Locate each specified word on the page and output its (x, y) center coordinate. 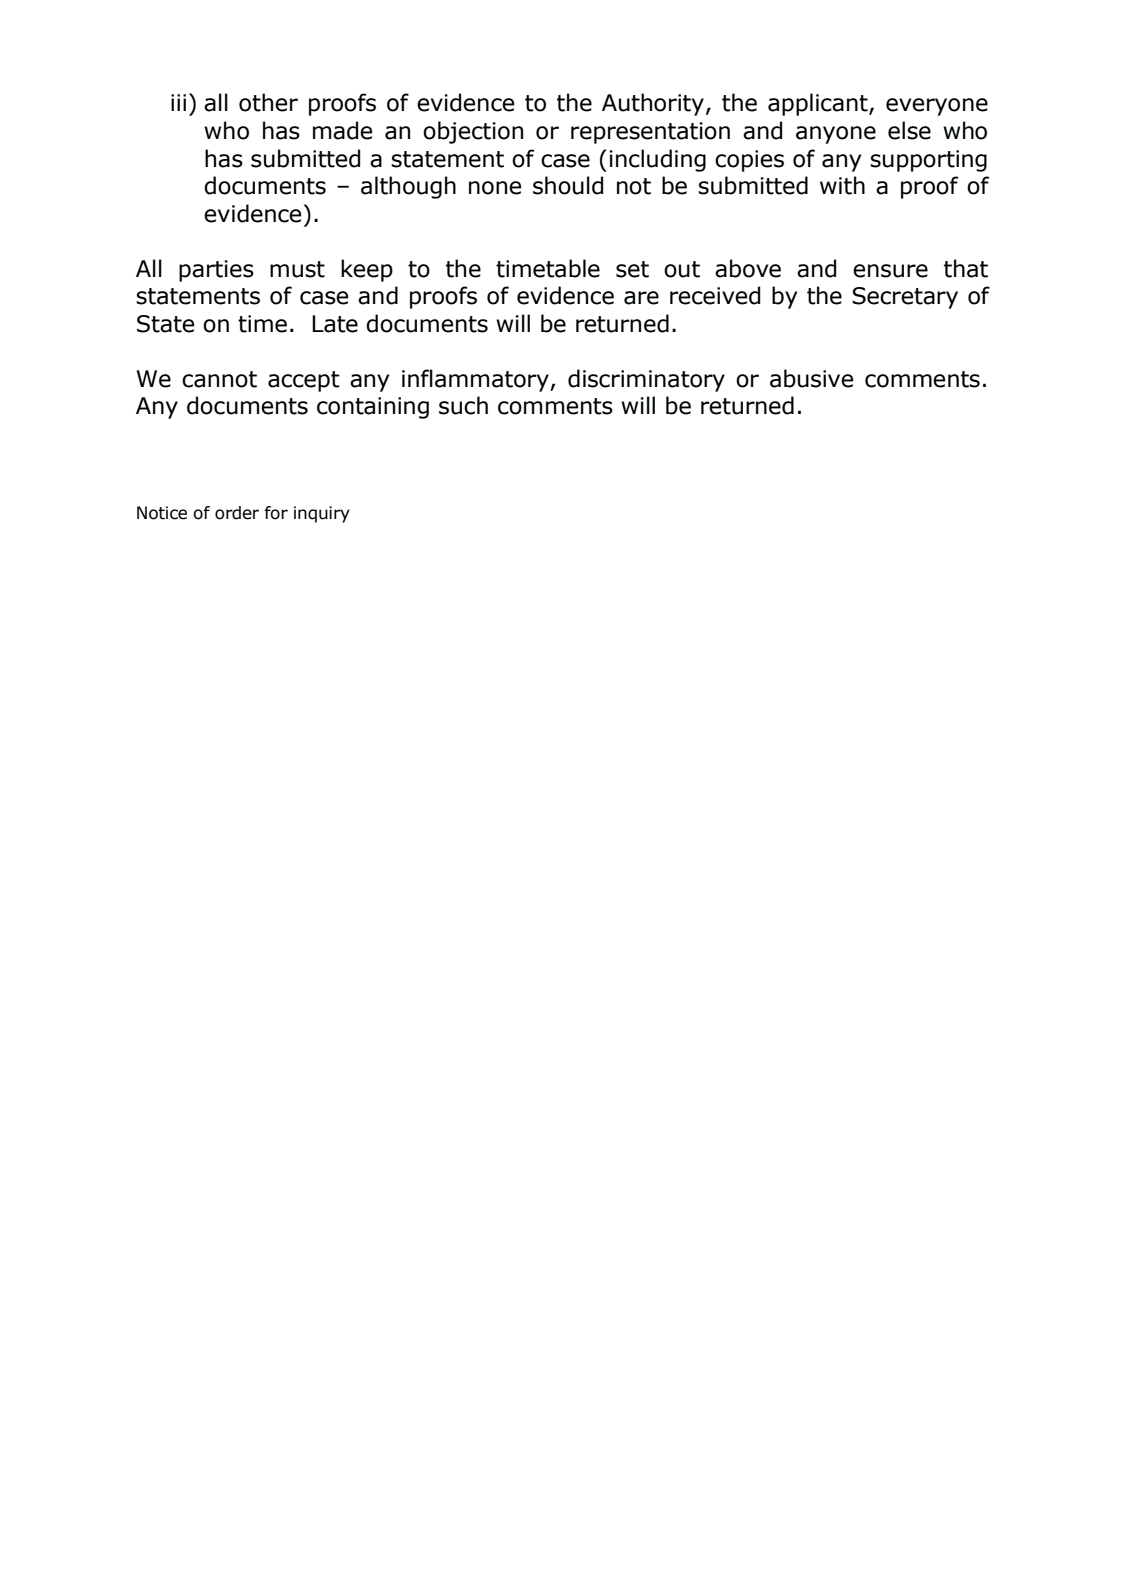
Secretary (905, 298)
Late (335, 324)
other (268, 102)
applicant (819, 104)
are (641, 298)
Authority (653, 104)
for (276, 513)
